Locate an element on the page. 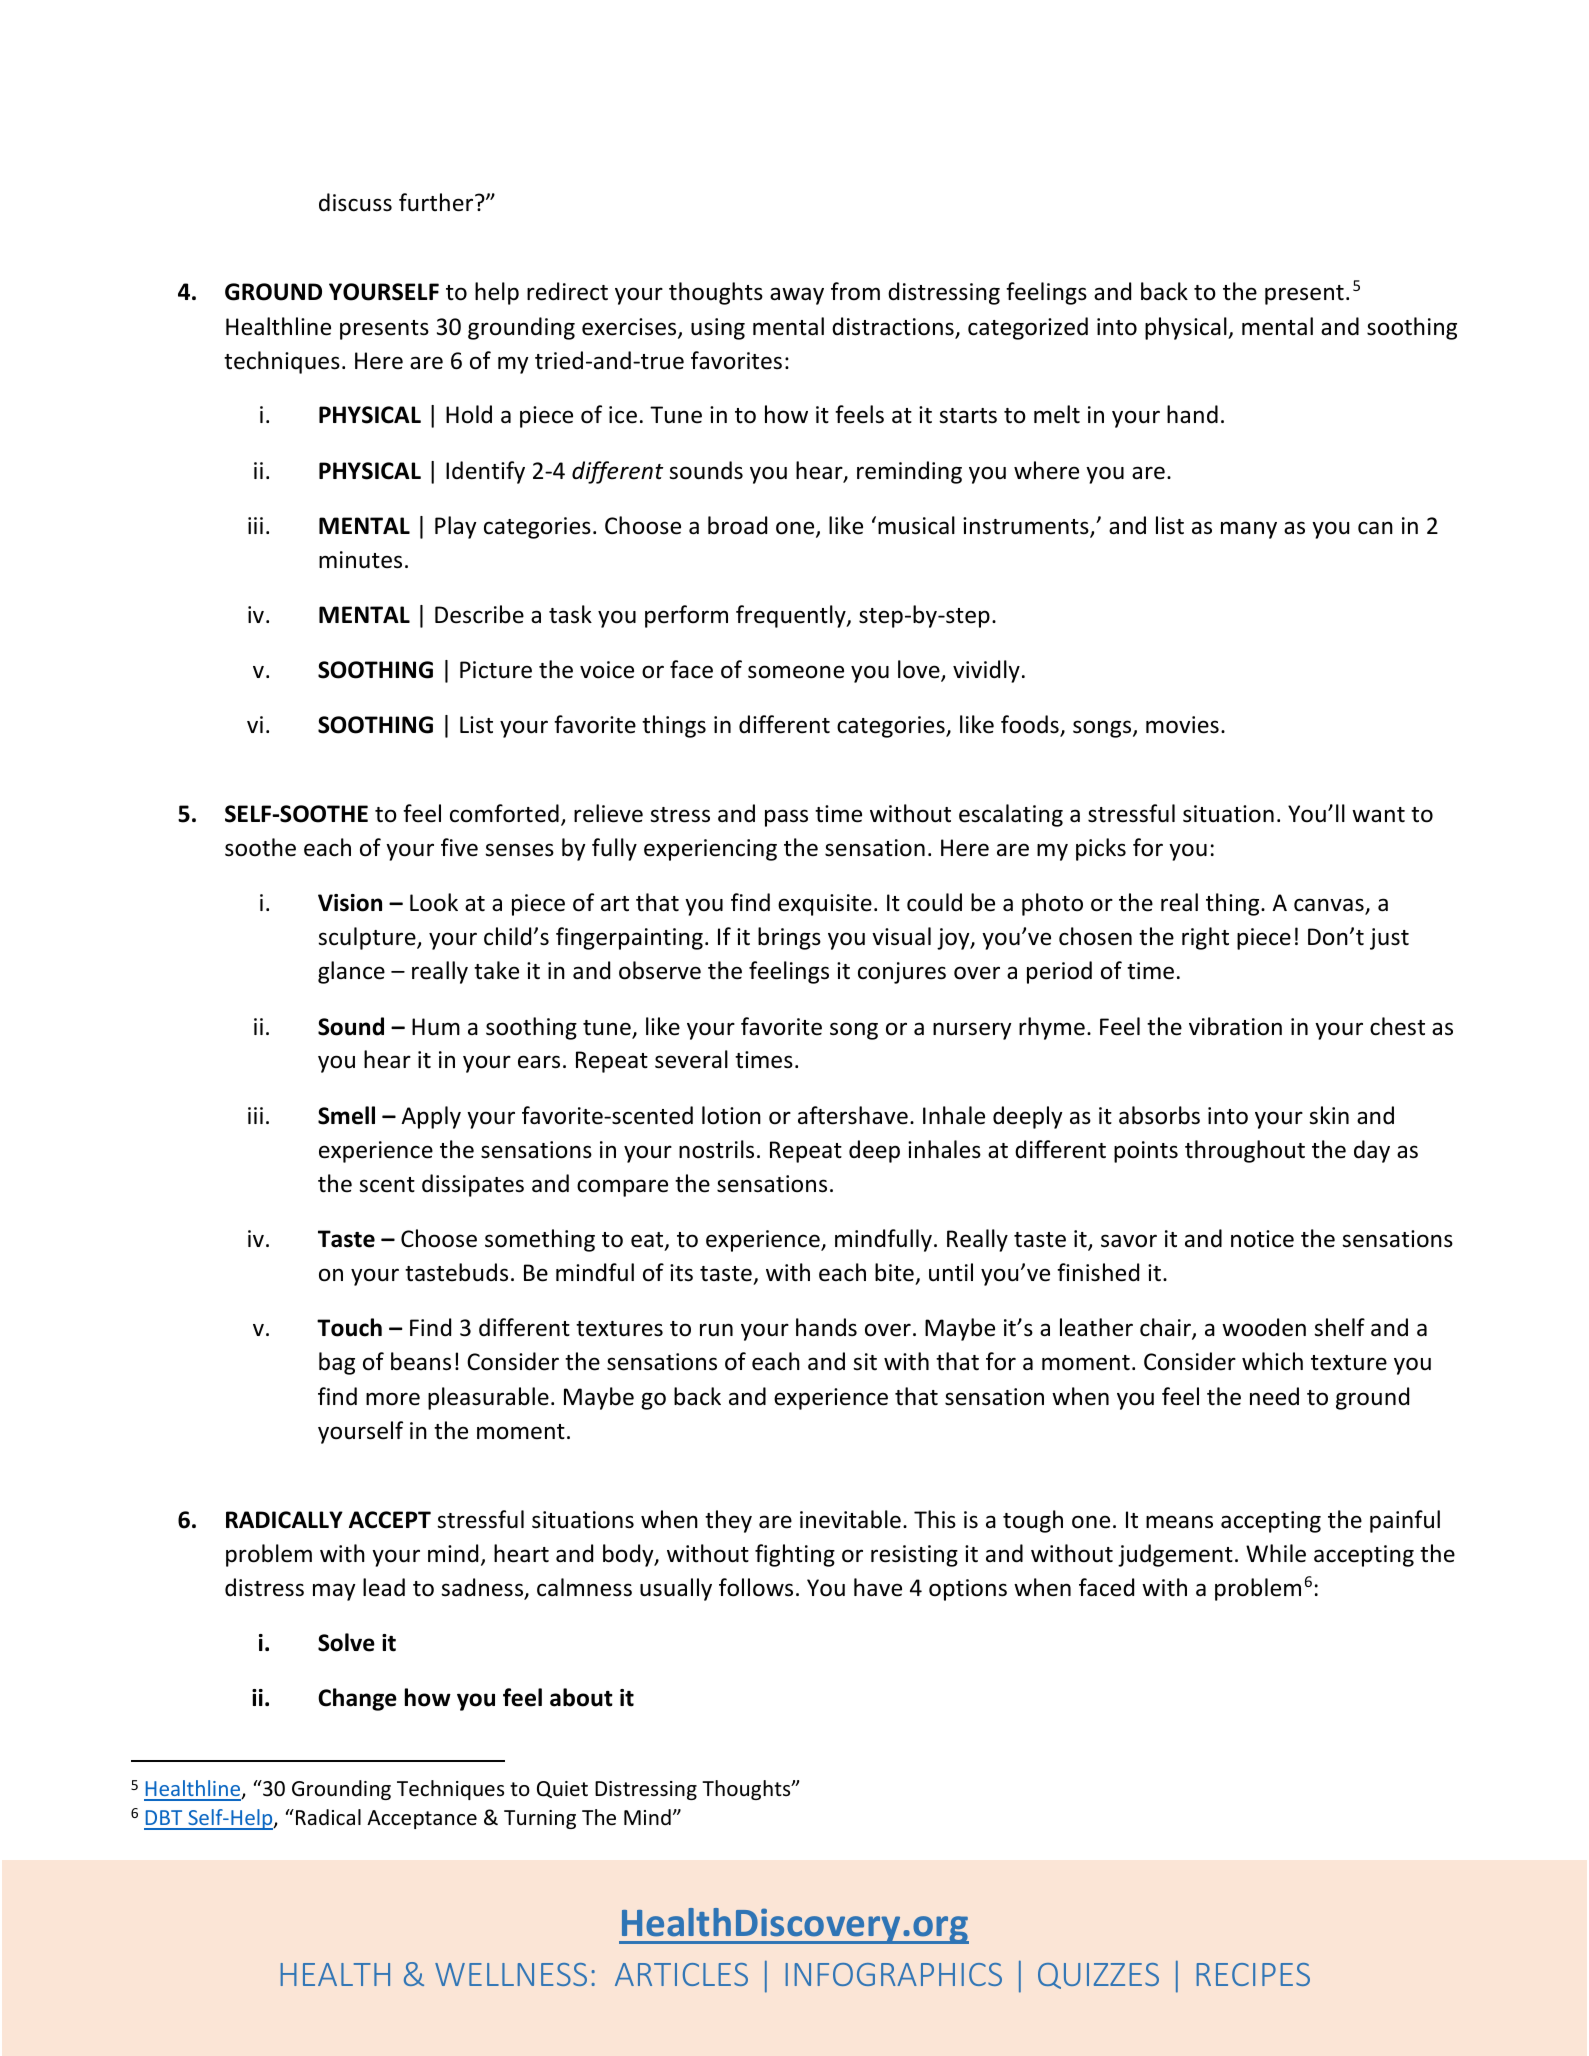 The height and width of the image is (2056, 1589). categorized is located at coordinates (1028, 328).
